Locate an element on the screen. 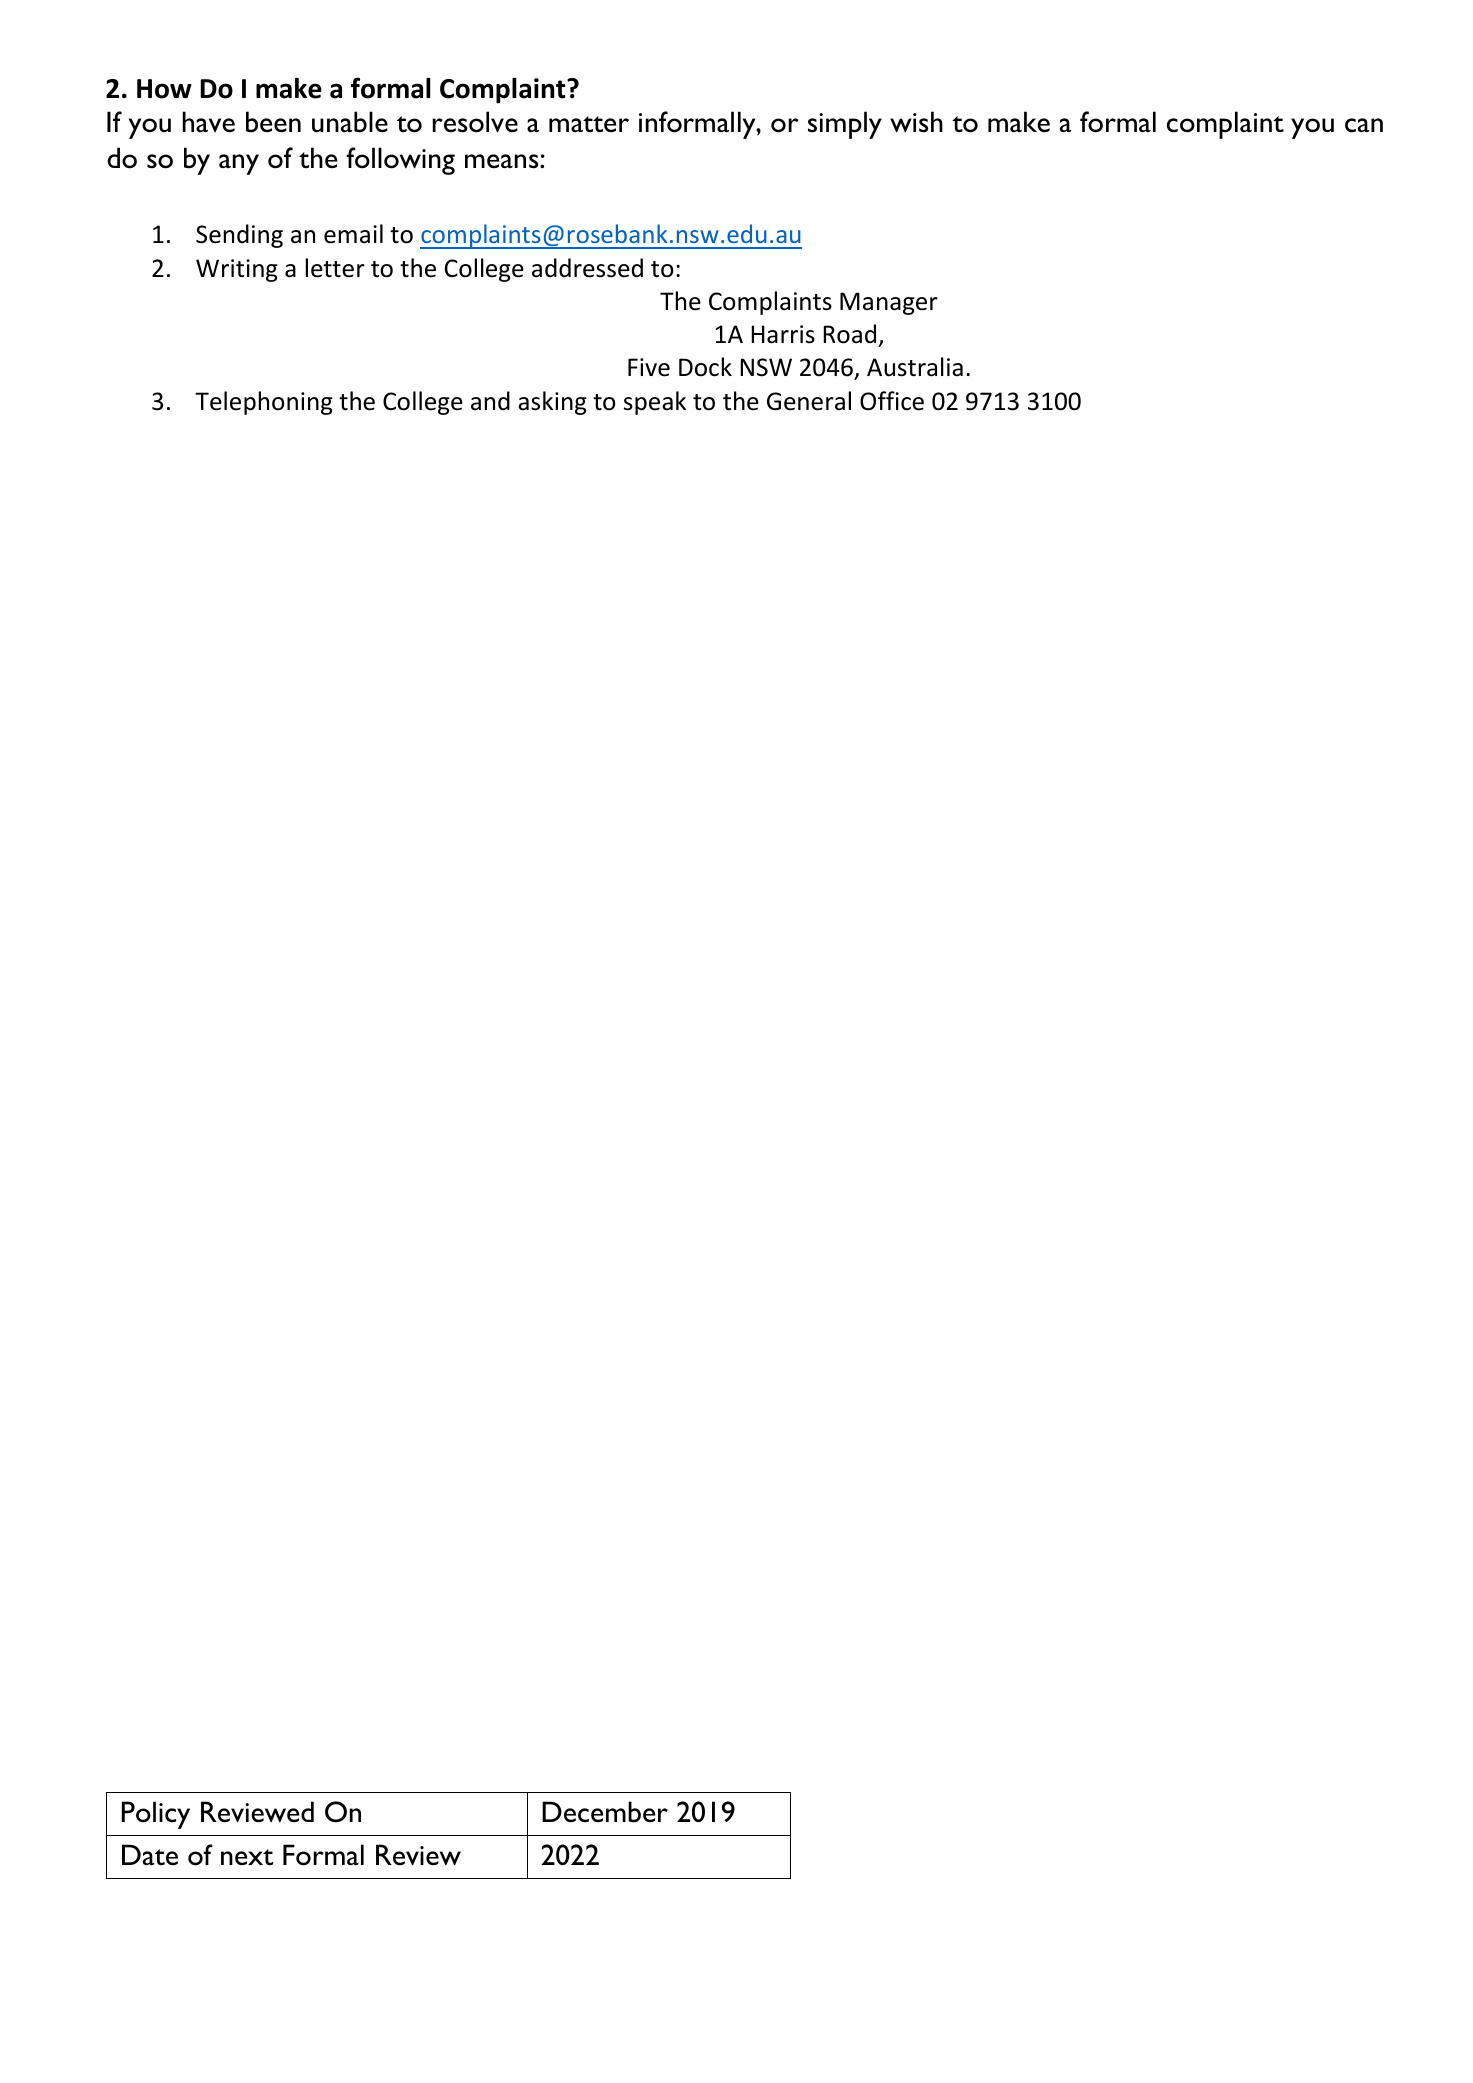  Road is located at coordinates (849, 334).
